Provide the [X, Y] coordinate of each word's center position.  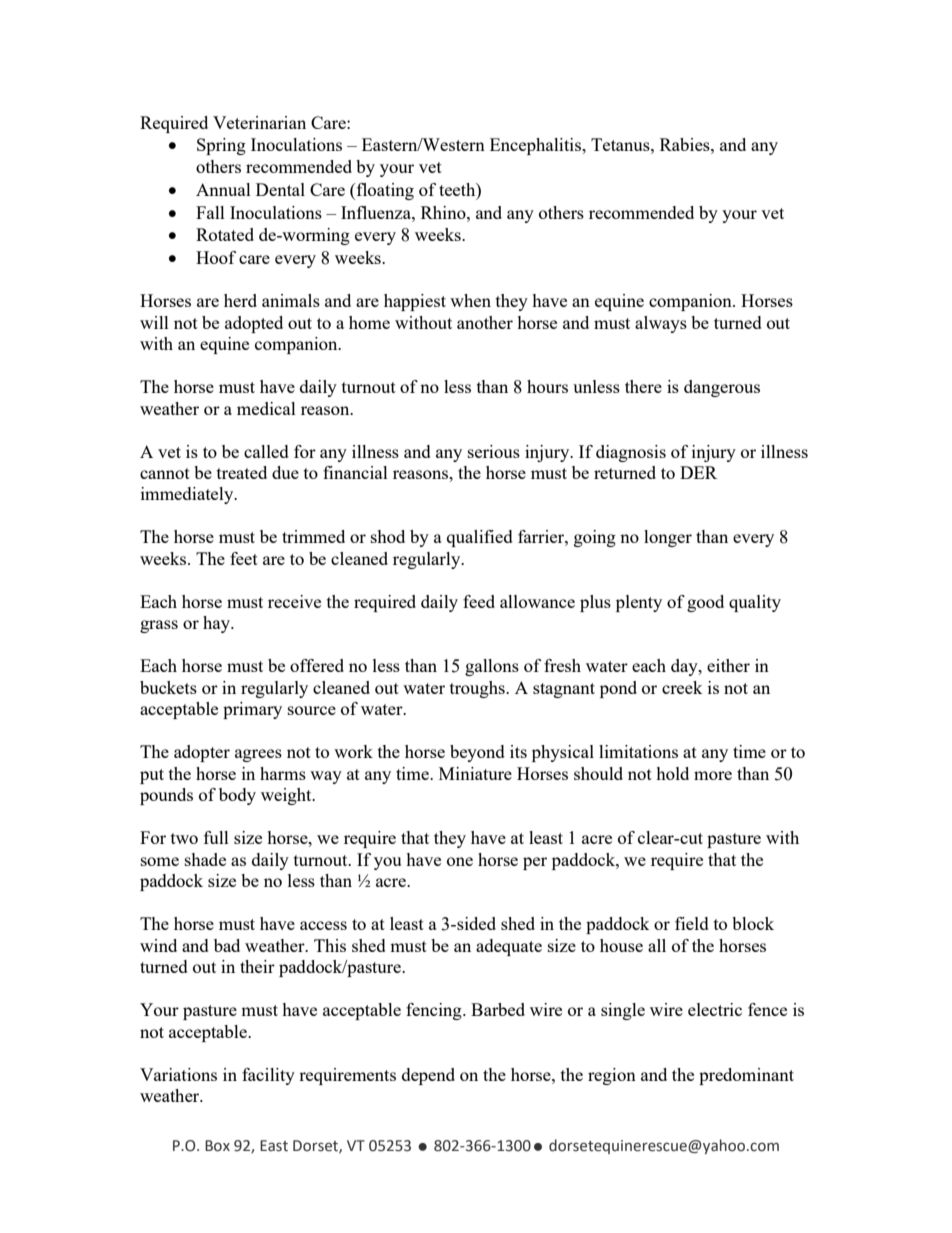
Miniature [475, 773]
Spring [221, 146]
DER [698, 472]
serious [494, 451]
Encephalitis [537, 146]
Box [217, 1146]
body [237, 796]
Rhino [444, 212]
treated [242, 472]
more [713, 775]
